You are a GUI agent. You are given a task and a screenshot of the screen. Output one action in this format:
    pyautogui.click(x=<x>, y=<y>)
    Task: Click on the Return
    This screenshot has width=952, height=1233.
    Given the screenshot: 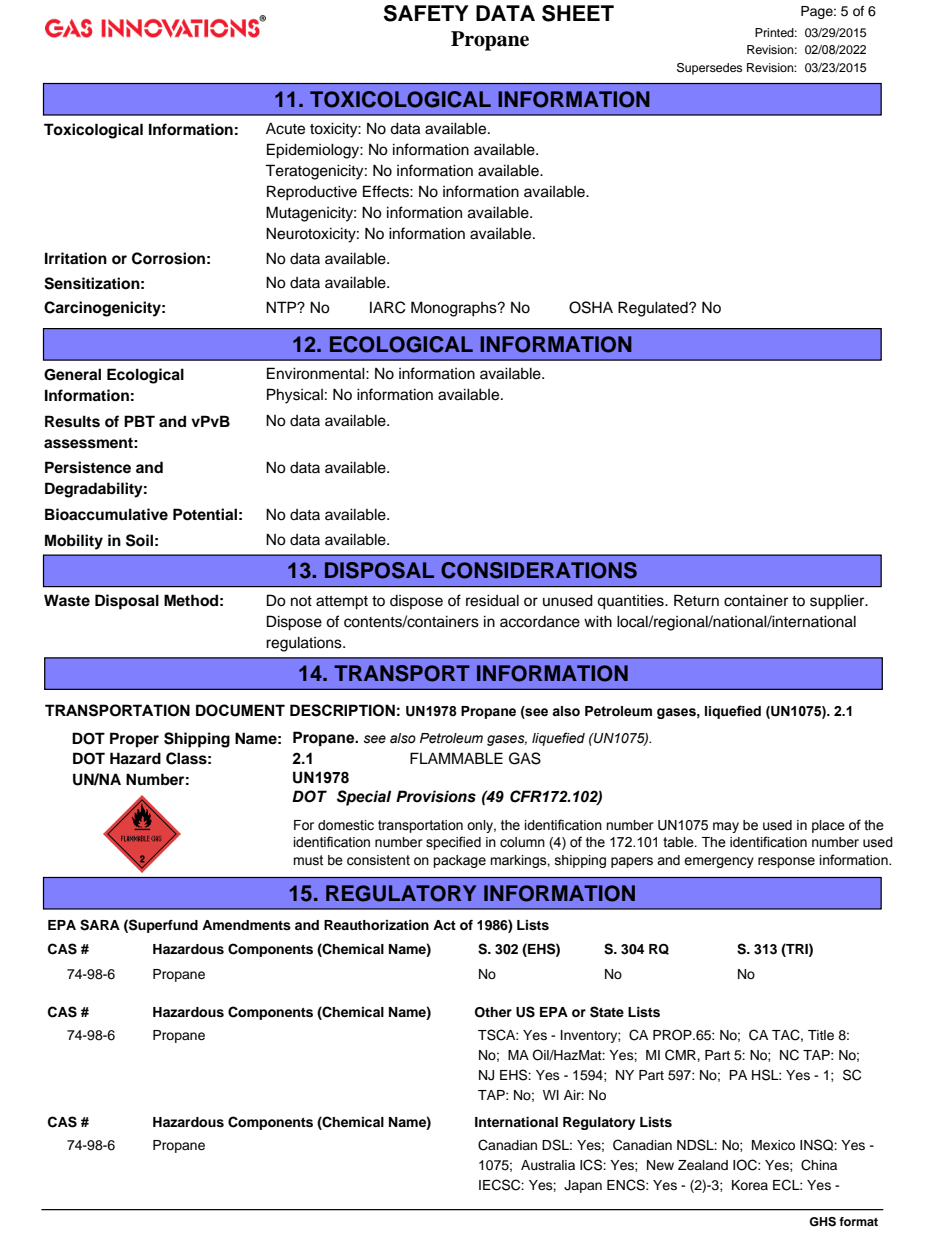 What is the action you would take?
    pyautogui.click(x=696, y=600)
